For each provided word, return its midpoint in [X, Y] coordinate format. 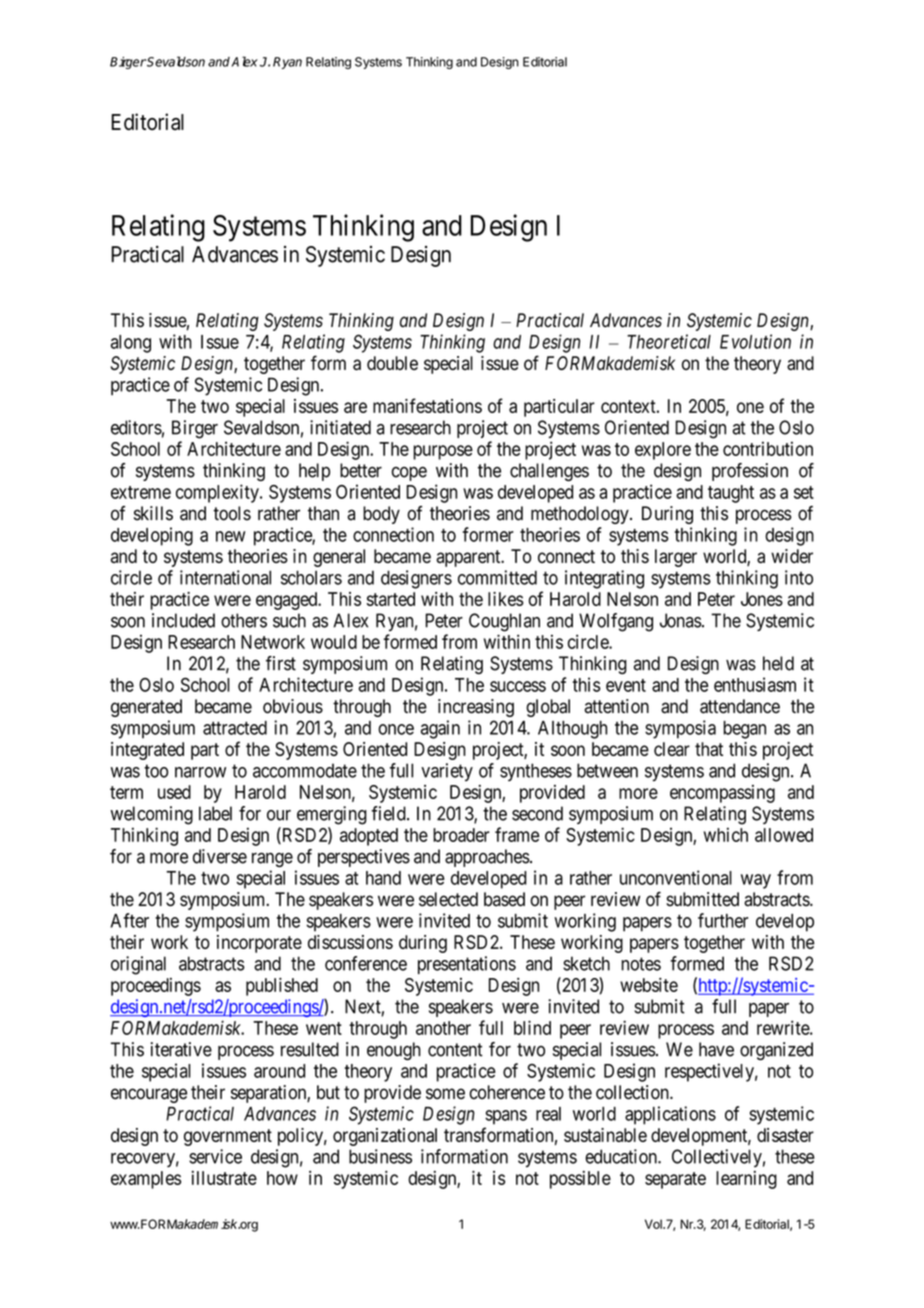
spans [506, 1117]
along [131, 344]
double [392, 363]
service [215, 1156]
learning [746, 1180]
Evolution [755, 341]
